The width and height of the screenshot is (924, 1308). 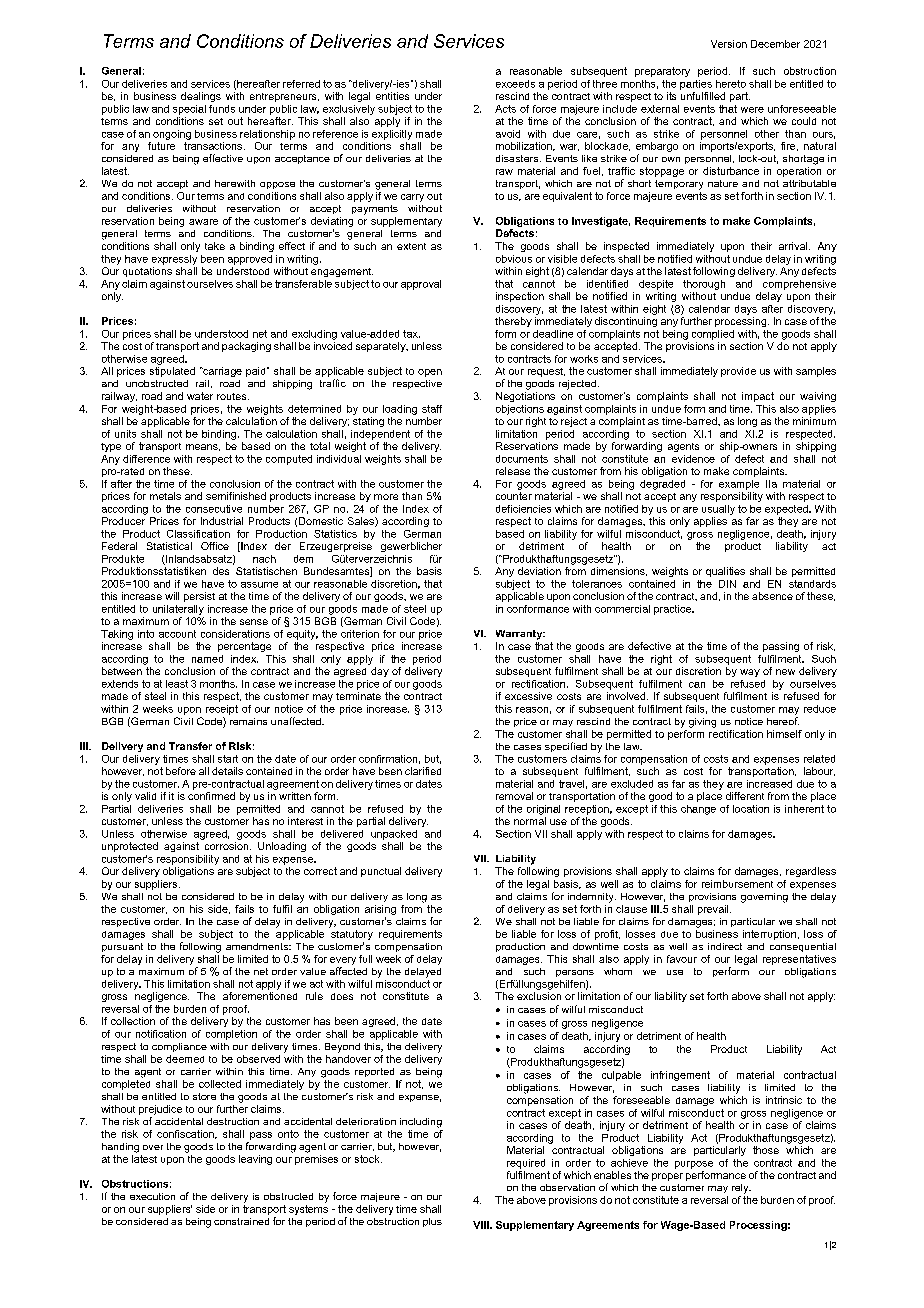 I want to click on thorough, so click(x=704, y=285).
